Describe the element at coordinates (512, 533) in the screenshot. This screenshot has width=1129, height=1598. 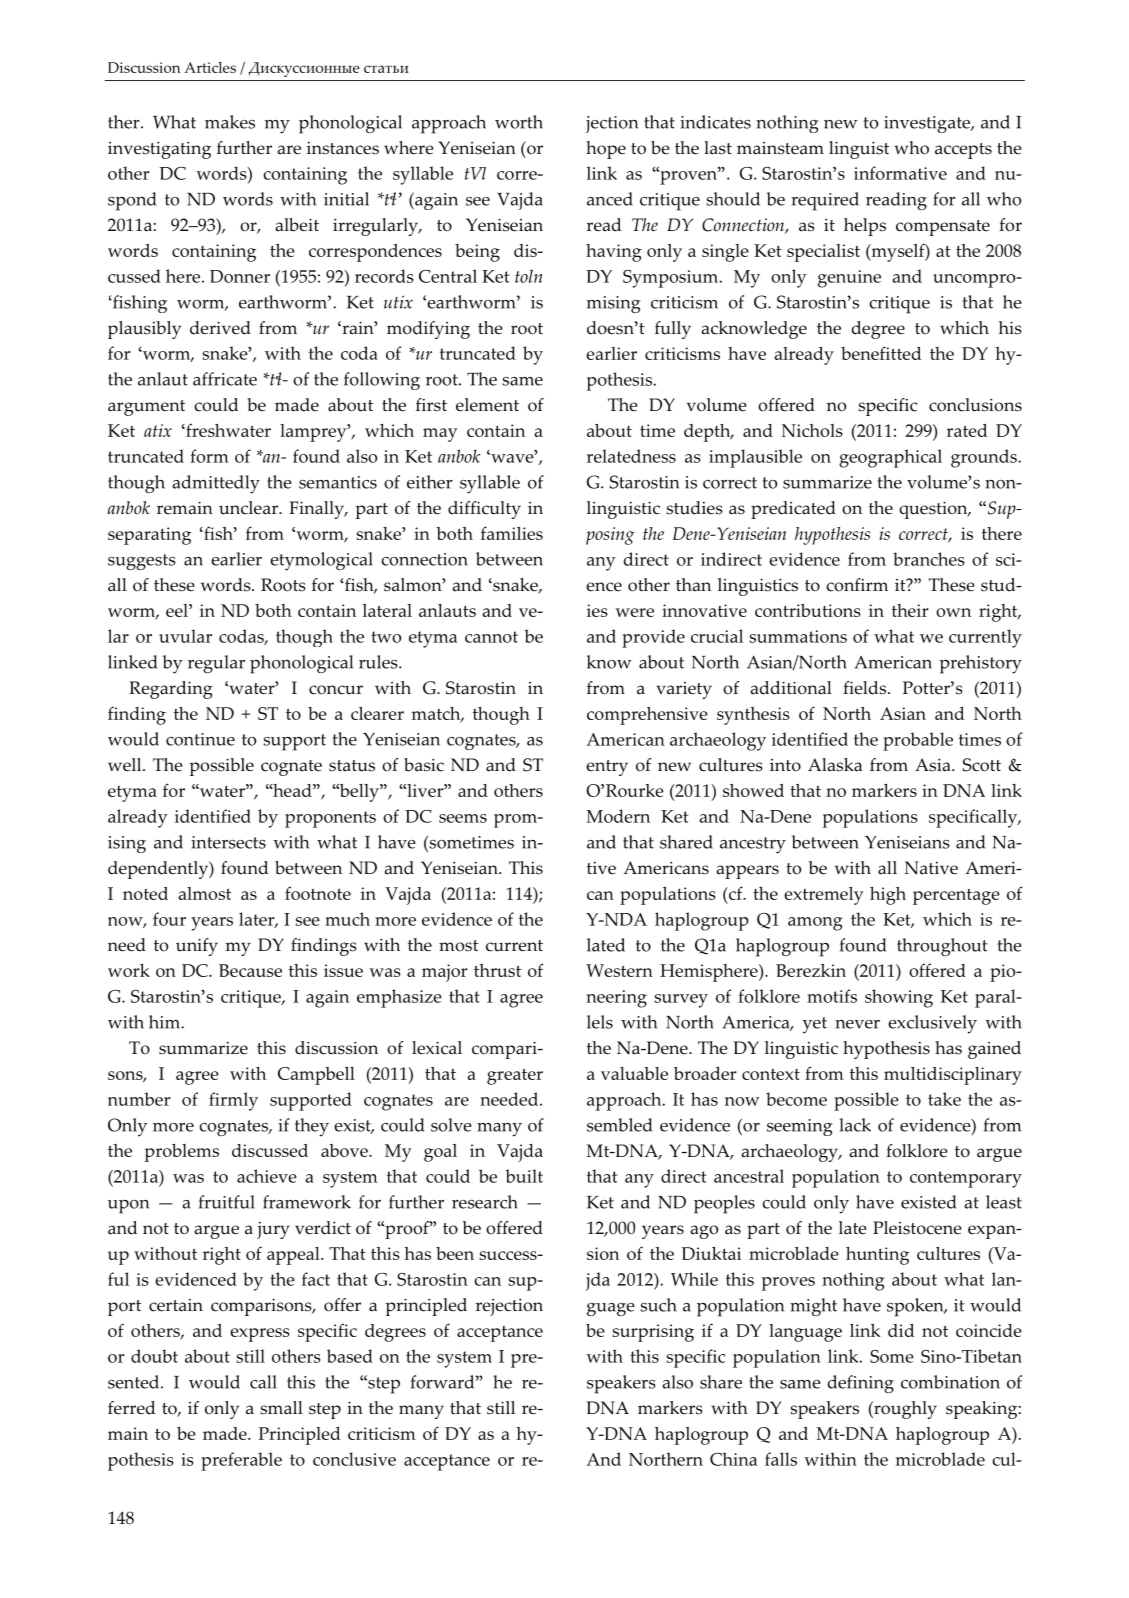
I see `families` at that location.
